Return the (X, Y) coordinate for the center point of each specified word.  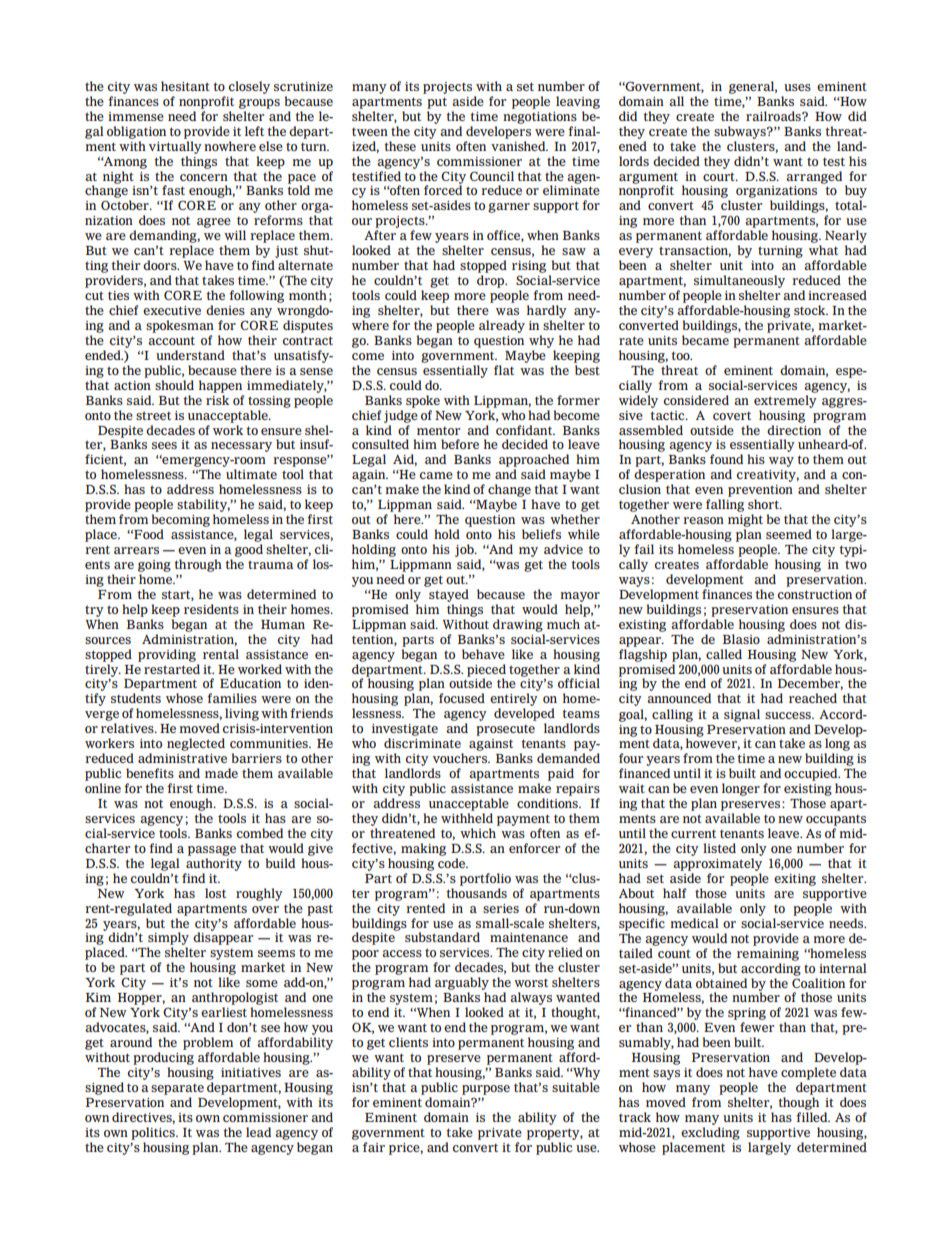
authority (214, 864)
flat (504, 370)
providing (167, 655)
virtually (175, 147)
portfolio (485, 879)
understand (190, 355)
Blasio (741, 639)
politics (154, 1133)
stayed (449, 595)
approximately (717, 864)
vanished (519, 146)
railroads (774, 116)
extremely (785, 400)
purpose (486, 1090)
